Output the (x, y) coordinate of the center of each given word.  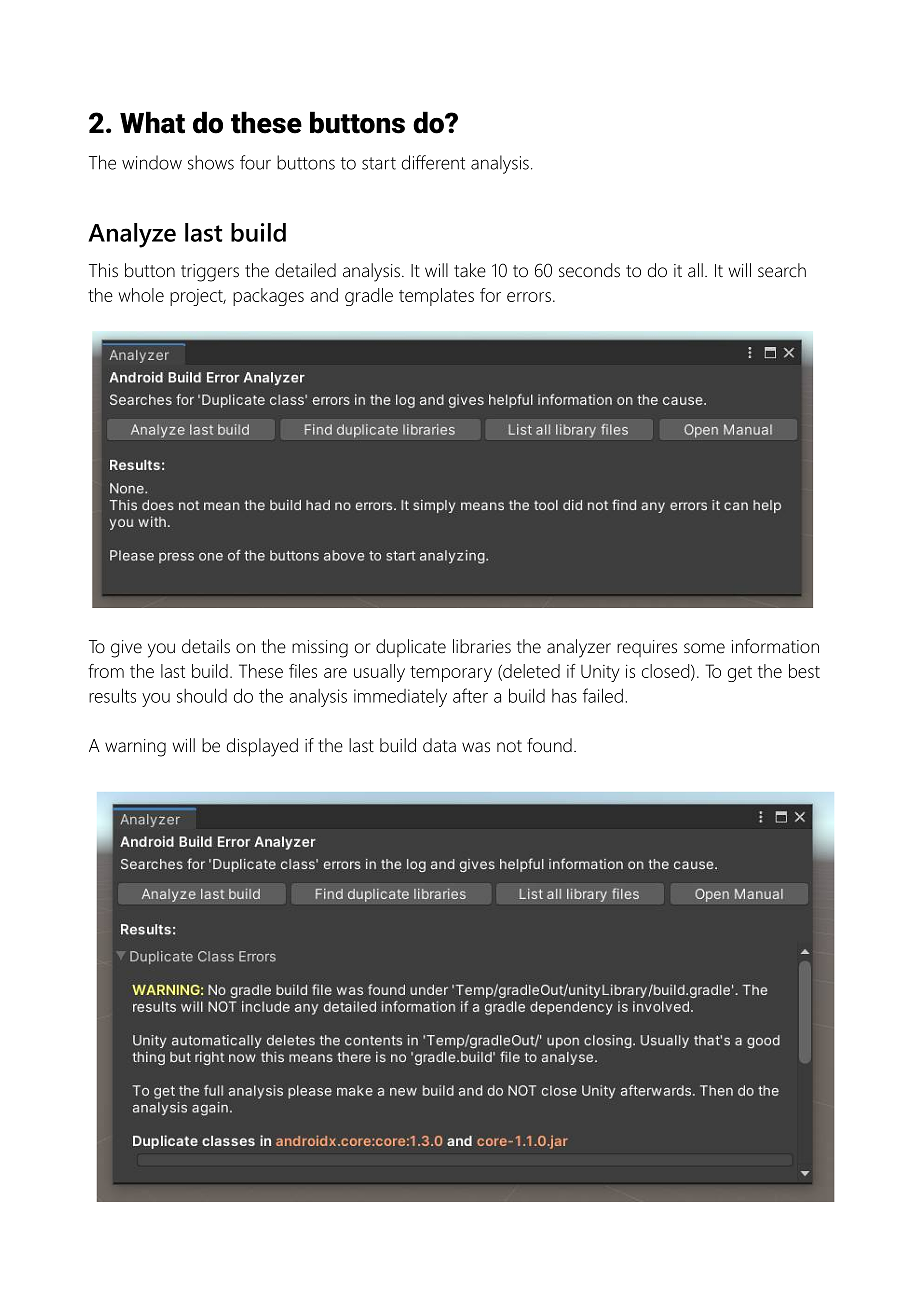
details (206, 646)
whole (141, 295)
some (704, 648)
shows (211, 162)
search (782, 270)
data (439, 745)
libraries (482, 646)
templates (436, 297)
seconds (589, 270)
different (433, 162)
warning (135, 748)
